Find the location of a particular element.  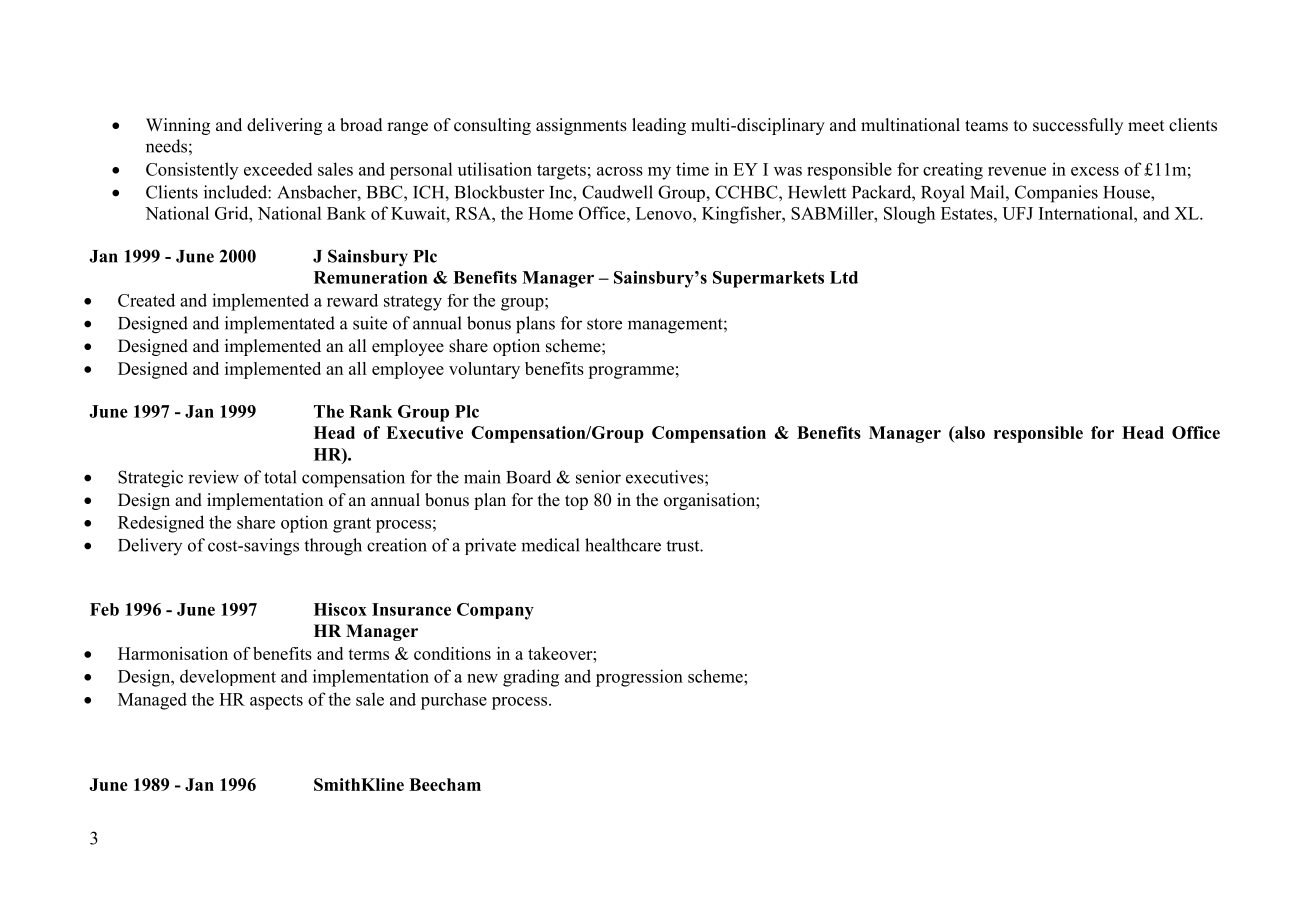

programme is located at coordinates (631, 372).
